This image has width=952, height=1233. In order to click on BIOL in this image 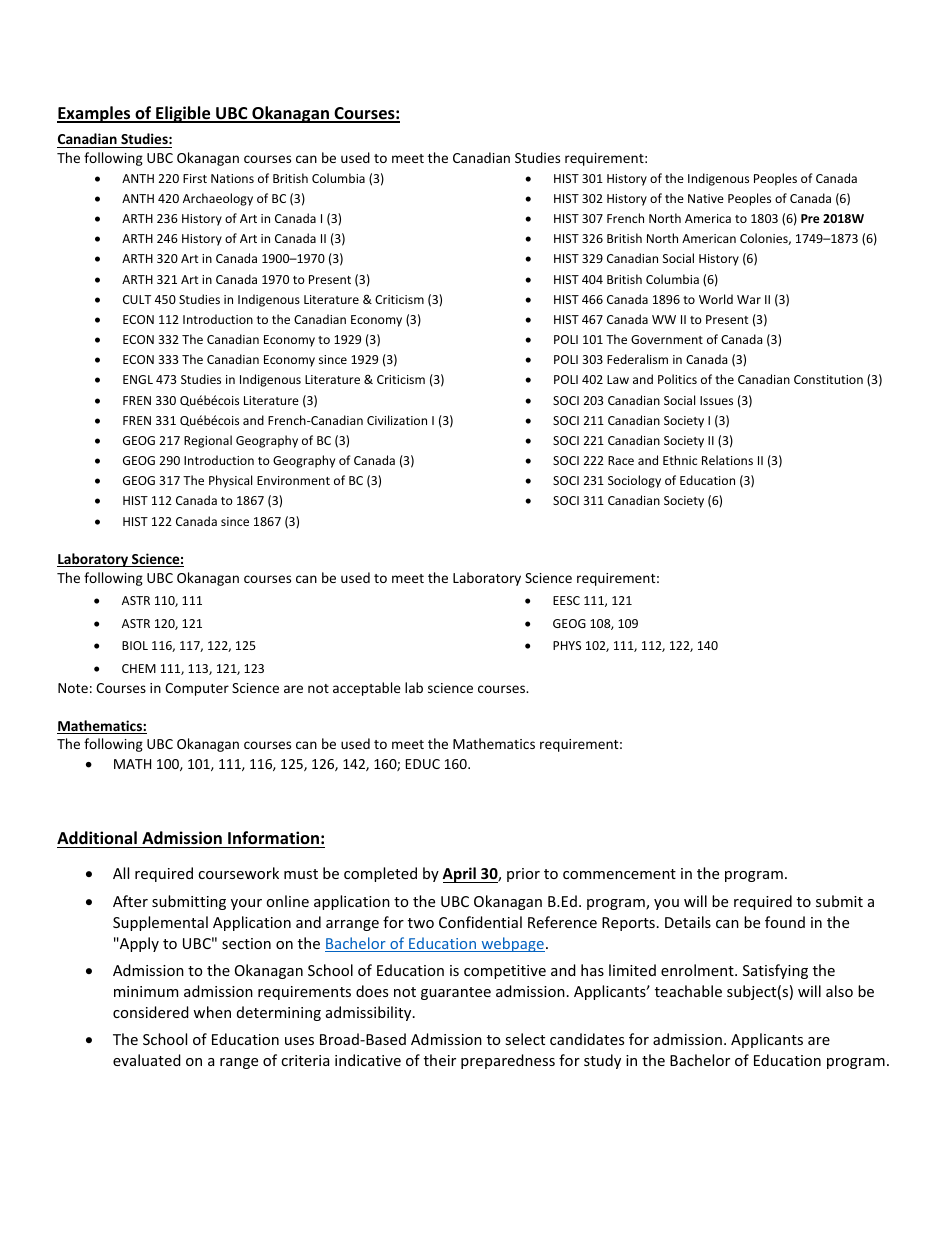, I will do `click(135, 645)`.
